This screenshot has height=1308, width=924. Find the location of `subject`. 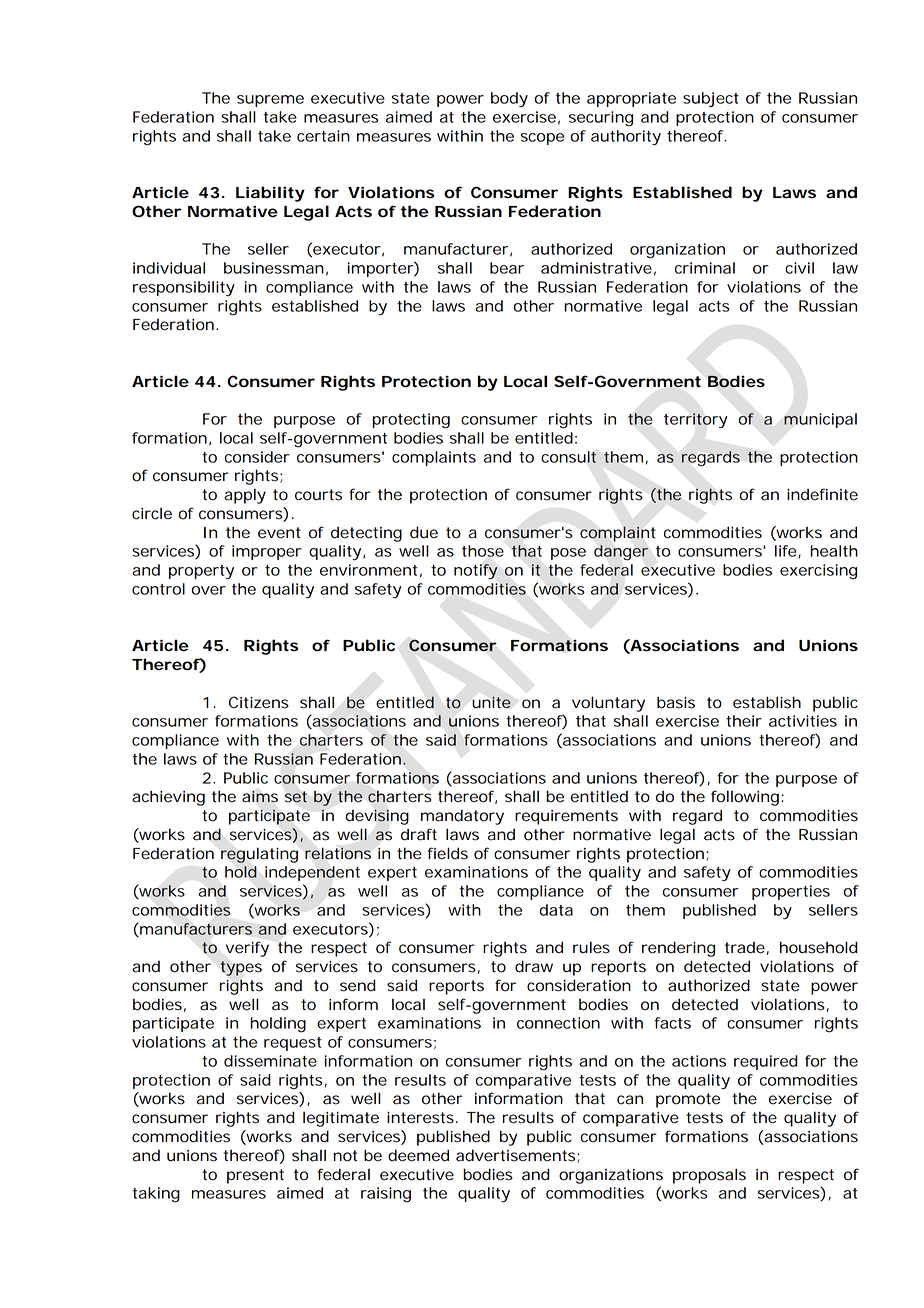

subject is located at coordinates (711, 99).
